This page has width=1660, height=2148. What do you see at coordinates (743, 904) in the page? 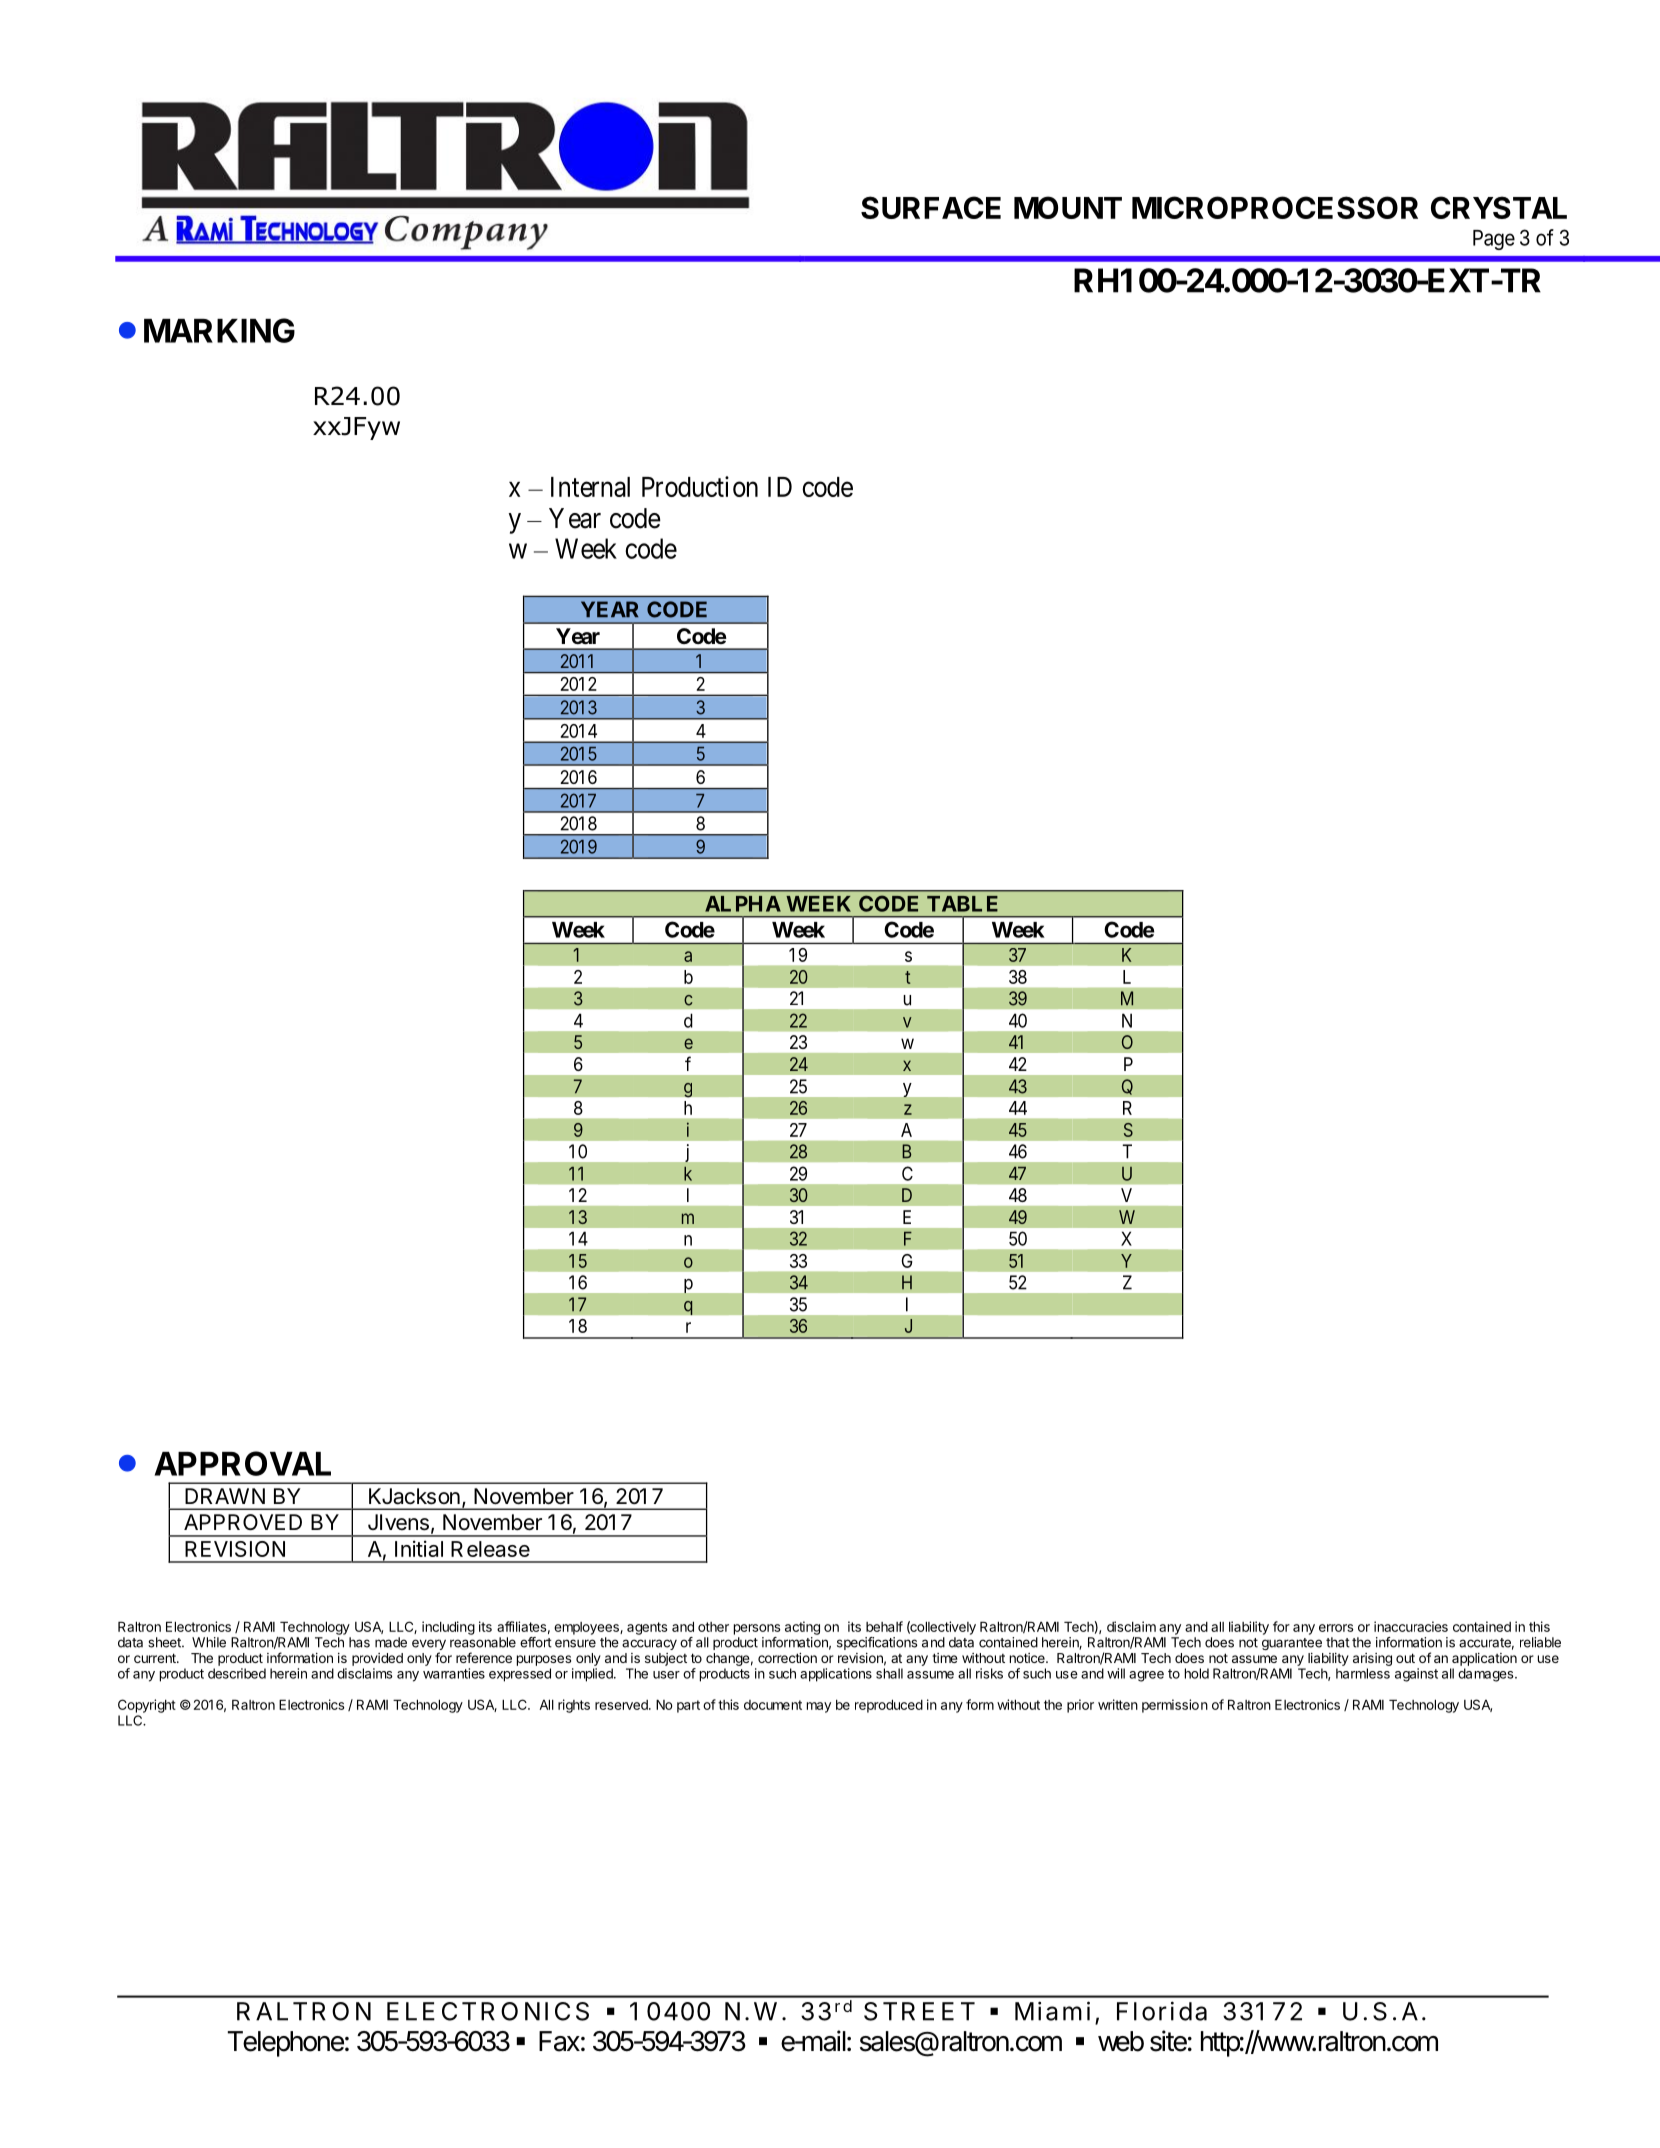
I see `ALPHA` at bounding box center [743, 904].
